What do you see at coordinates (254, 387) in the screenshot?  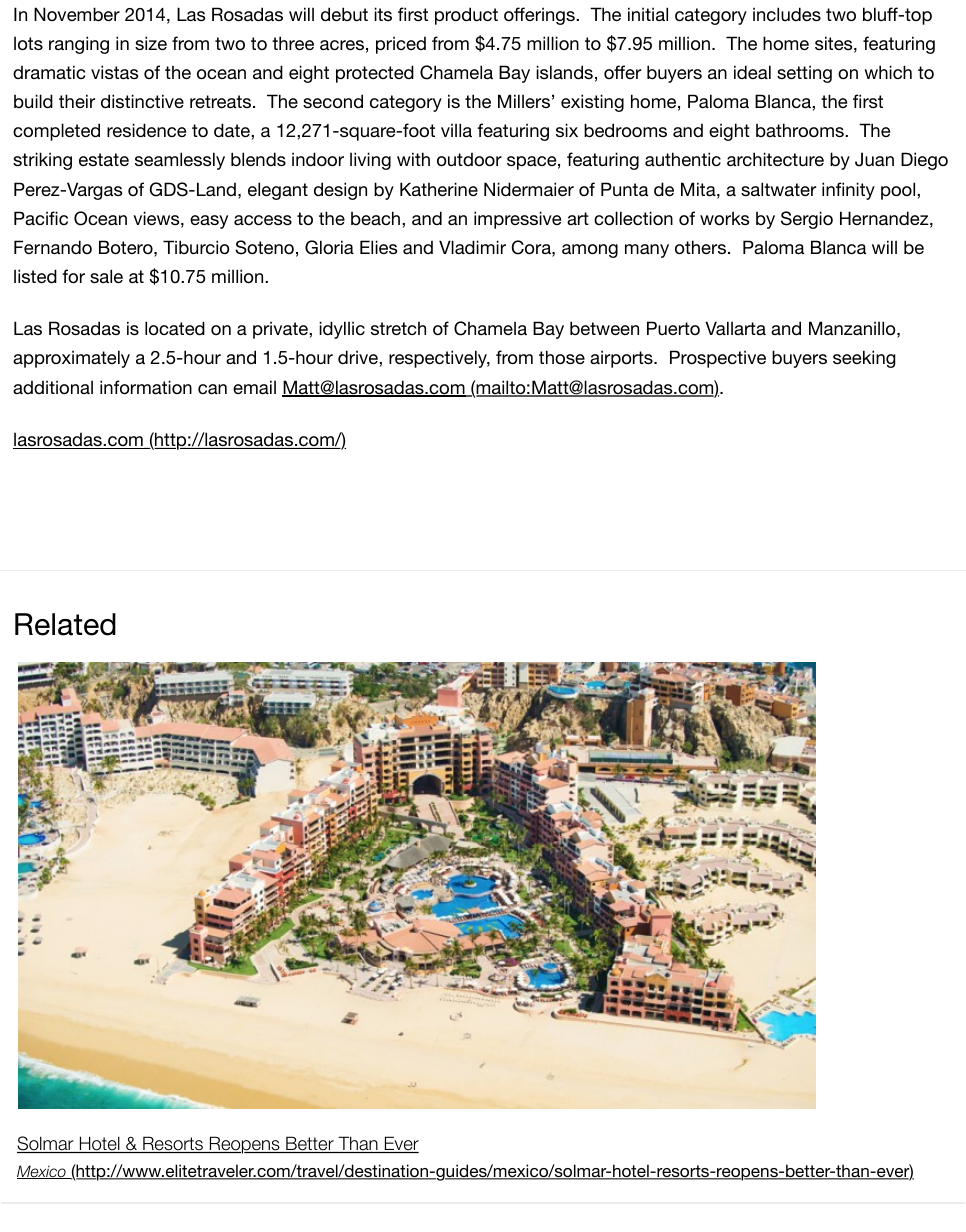 I see `email` at bounding box center [254, 387].
